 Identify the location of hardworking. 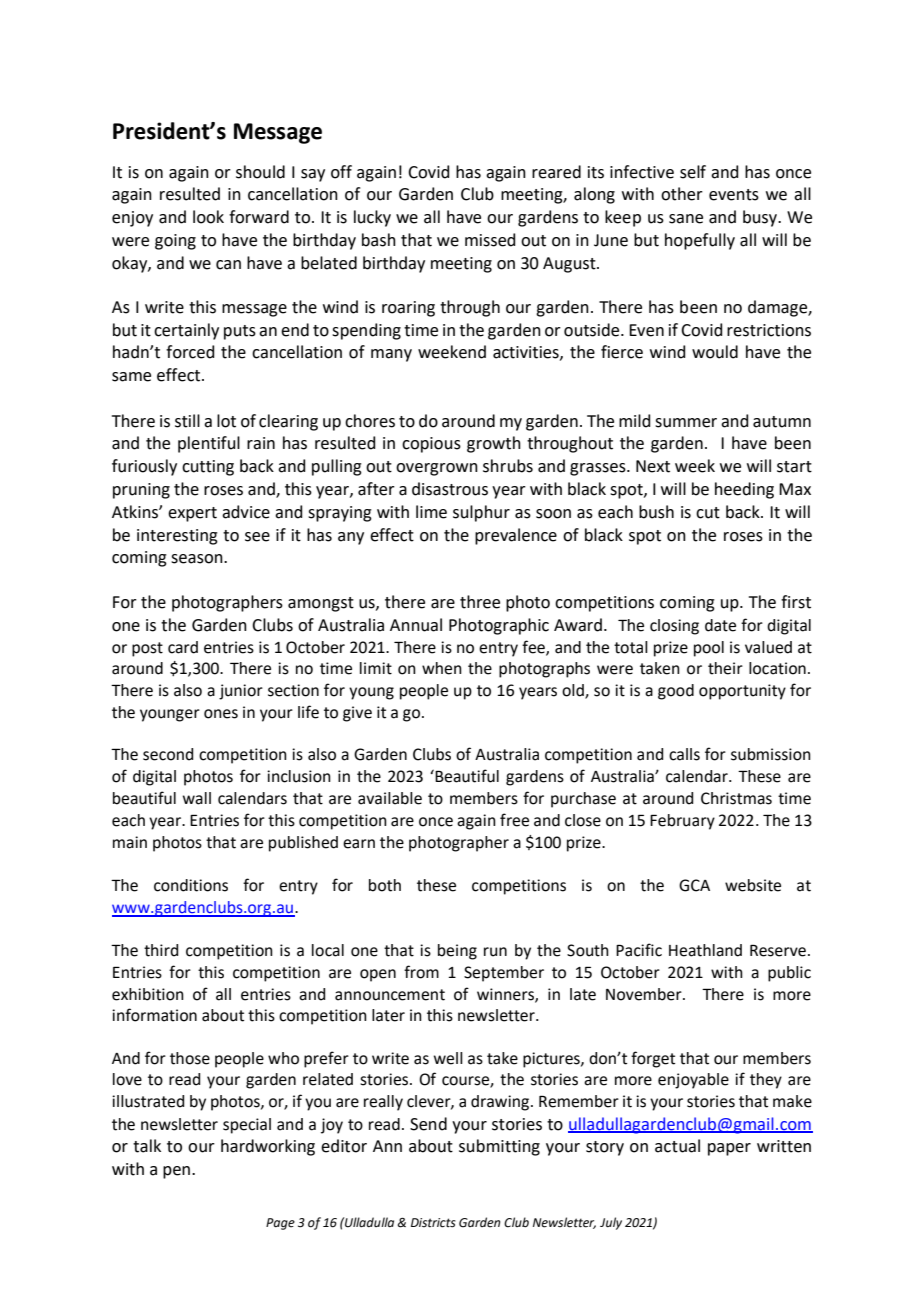
(268, 1147).
